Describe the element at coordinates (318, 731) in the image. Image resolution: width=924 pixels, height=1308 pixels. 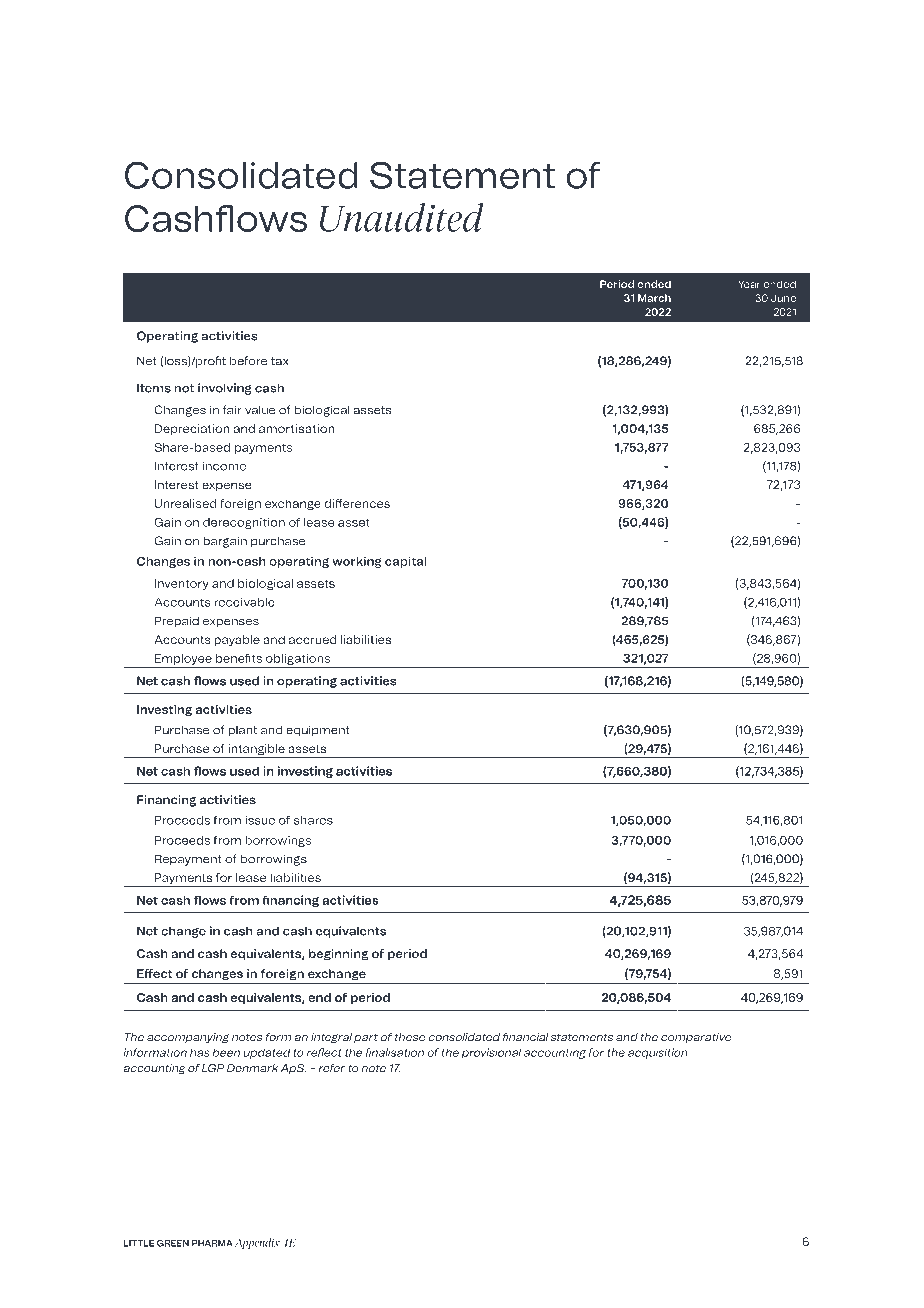
I see `equipment` at that location.
